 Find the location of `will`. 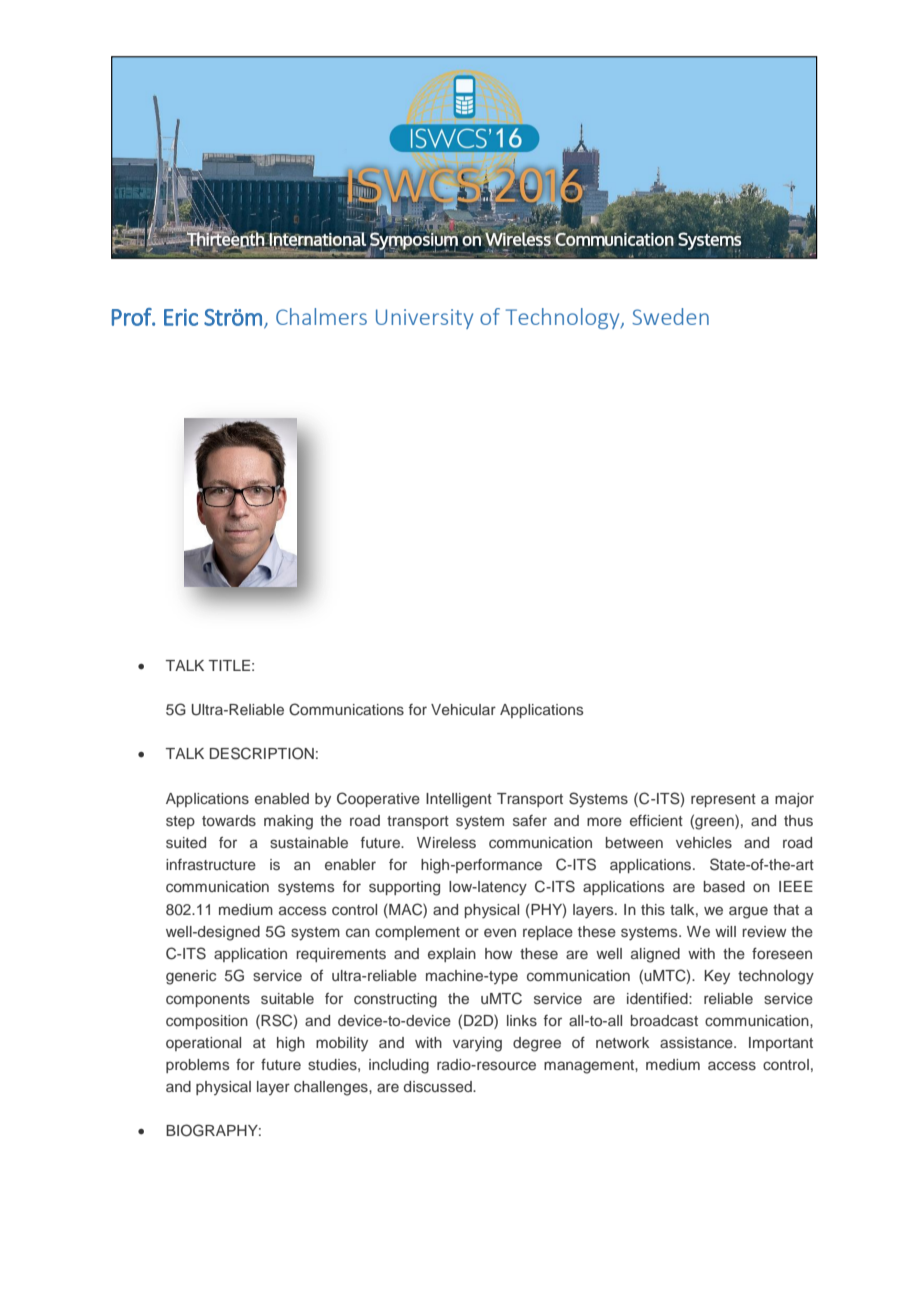

will is located at coordinates (725, 931).
